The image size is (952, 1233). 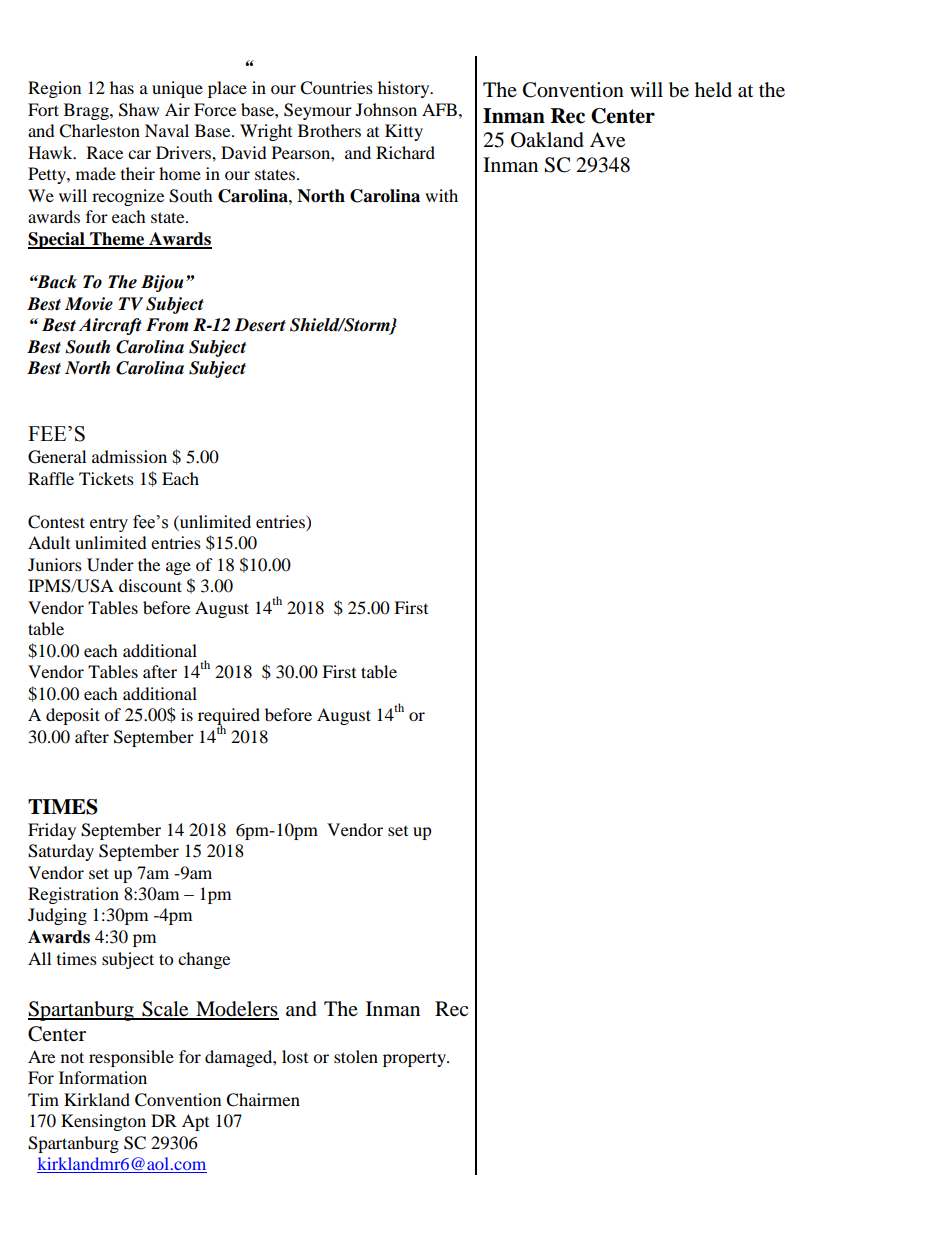 What do you see at coordinates (607, 140) in the screenshot?
I see `Ave` at bounding box center [607, 140].
